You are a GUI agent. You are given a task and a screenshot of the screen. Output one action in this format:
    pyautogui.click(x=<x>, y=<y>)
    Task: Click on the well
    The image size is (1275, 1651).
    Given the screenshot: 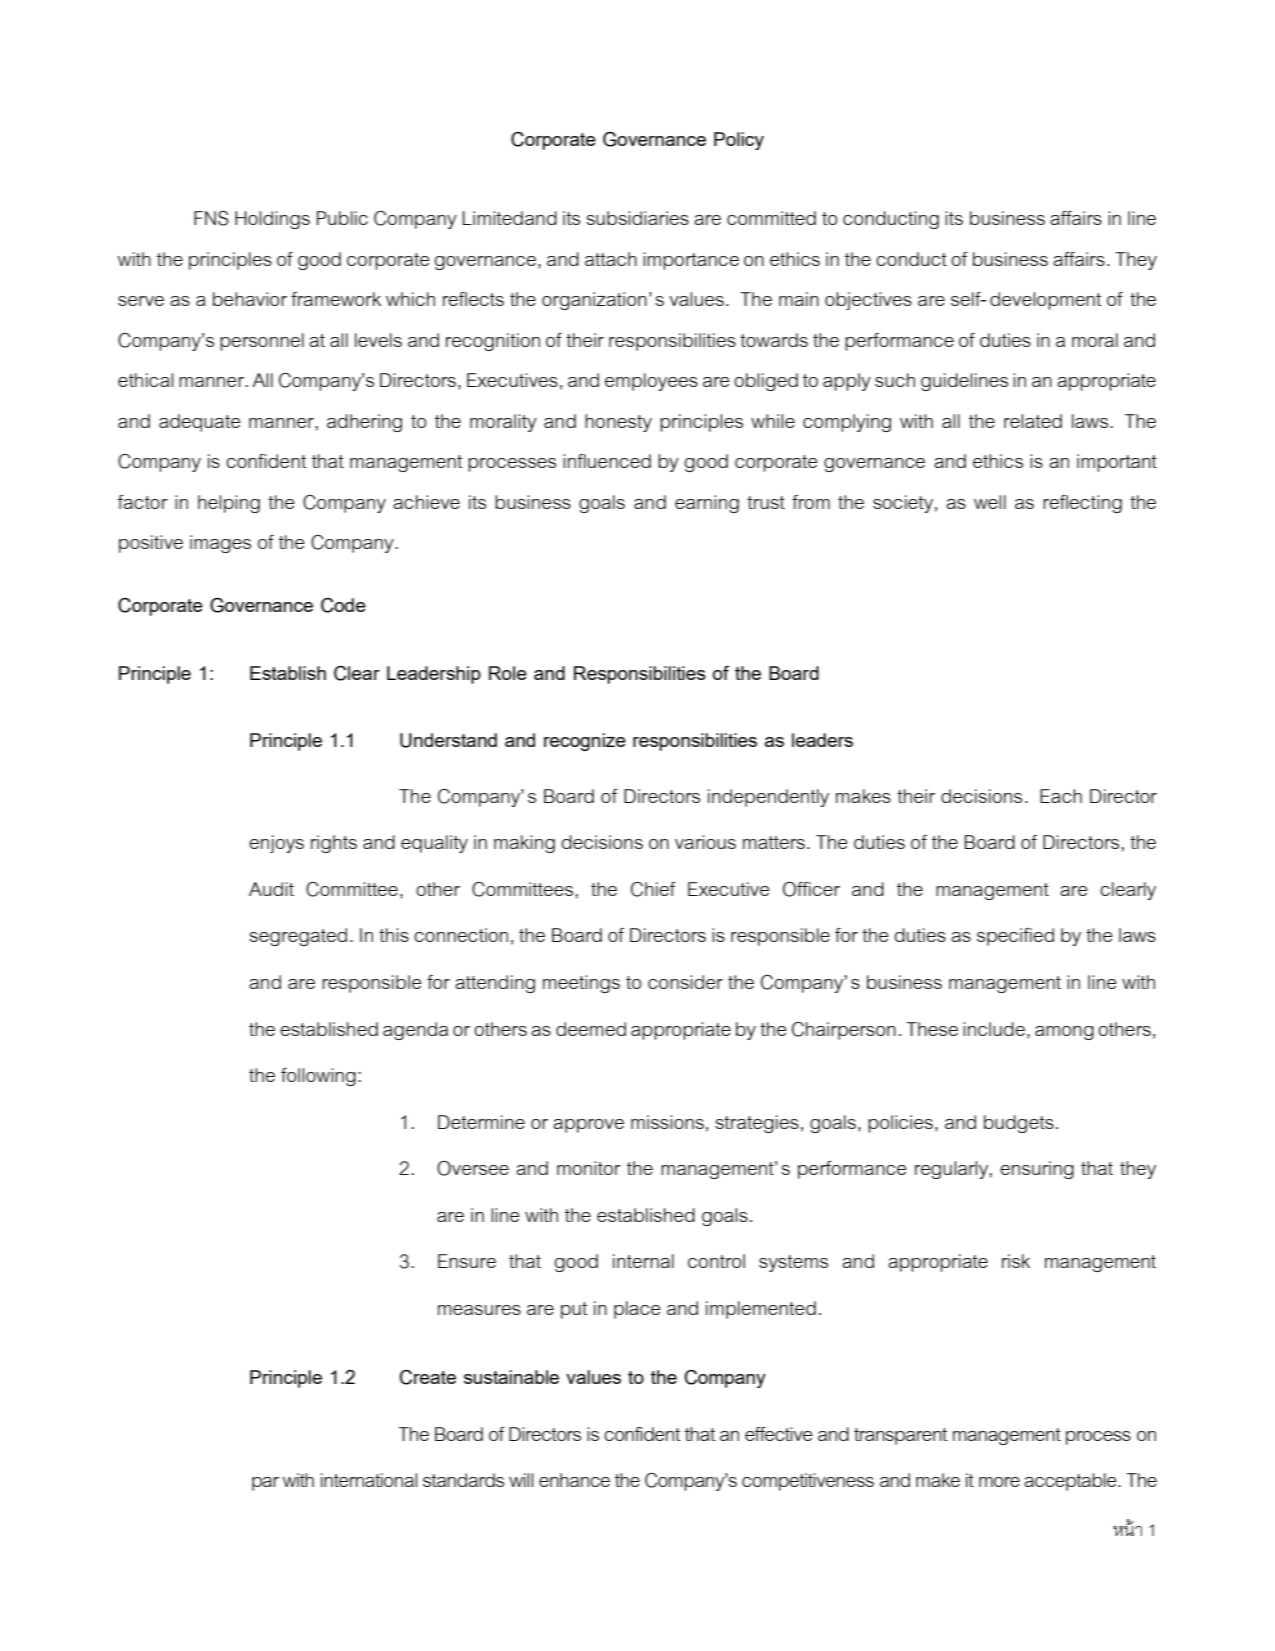 What is the action you would take?
    pyautogui.click(x=990, y=502)
